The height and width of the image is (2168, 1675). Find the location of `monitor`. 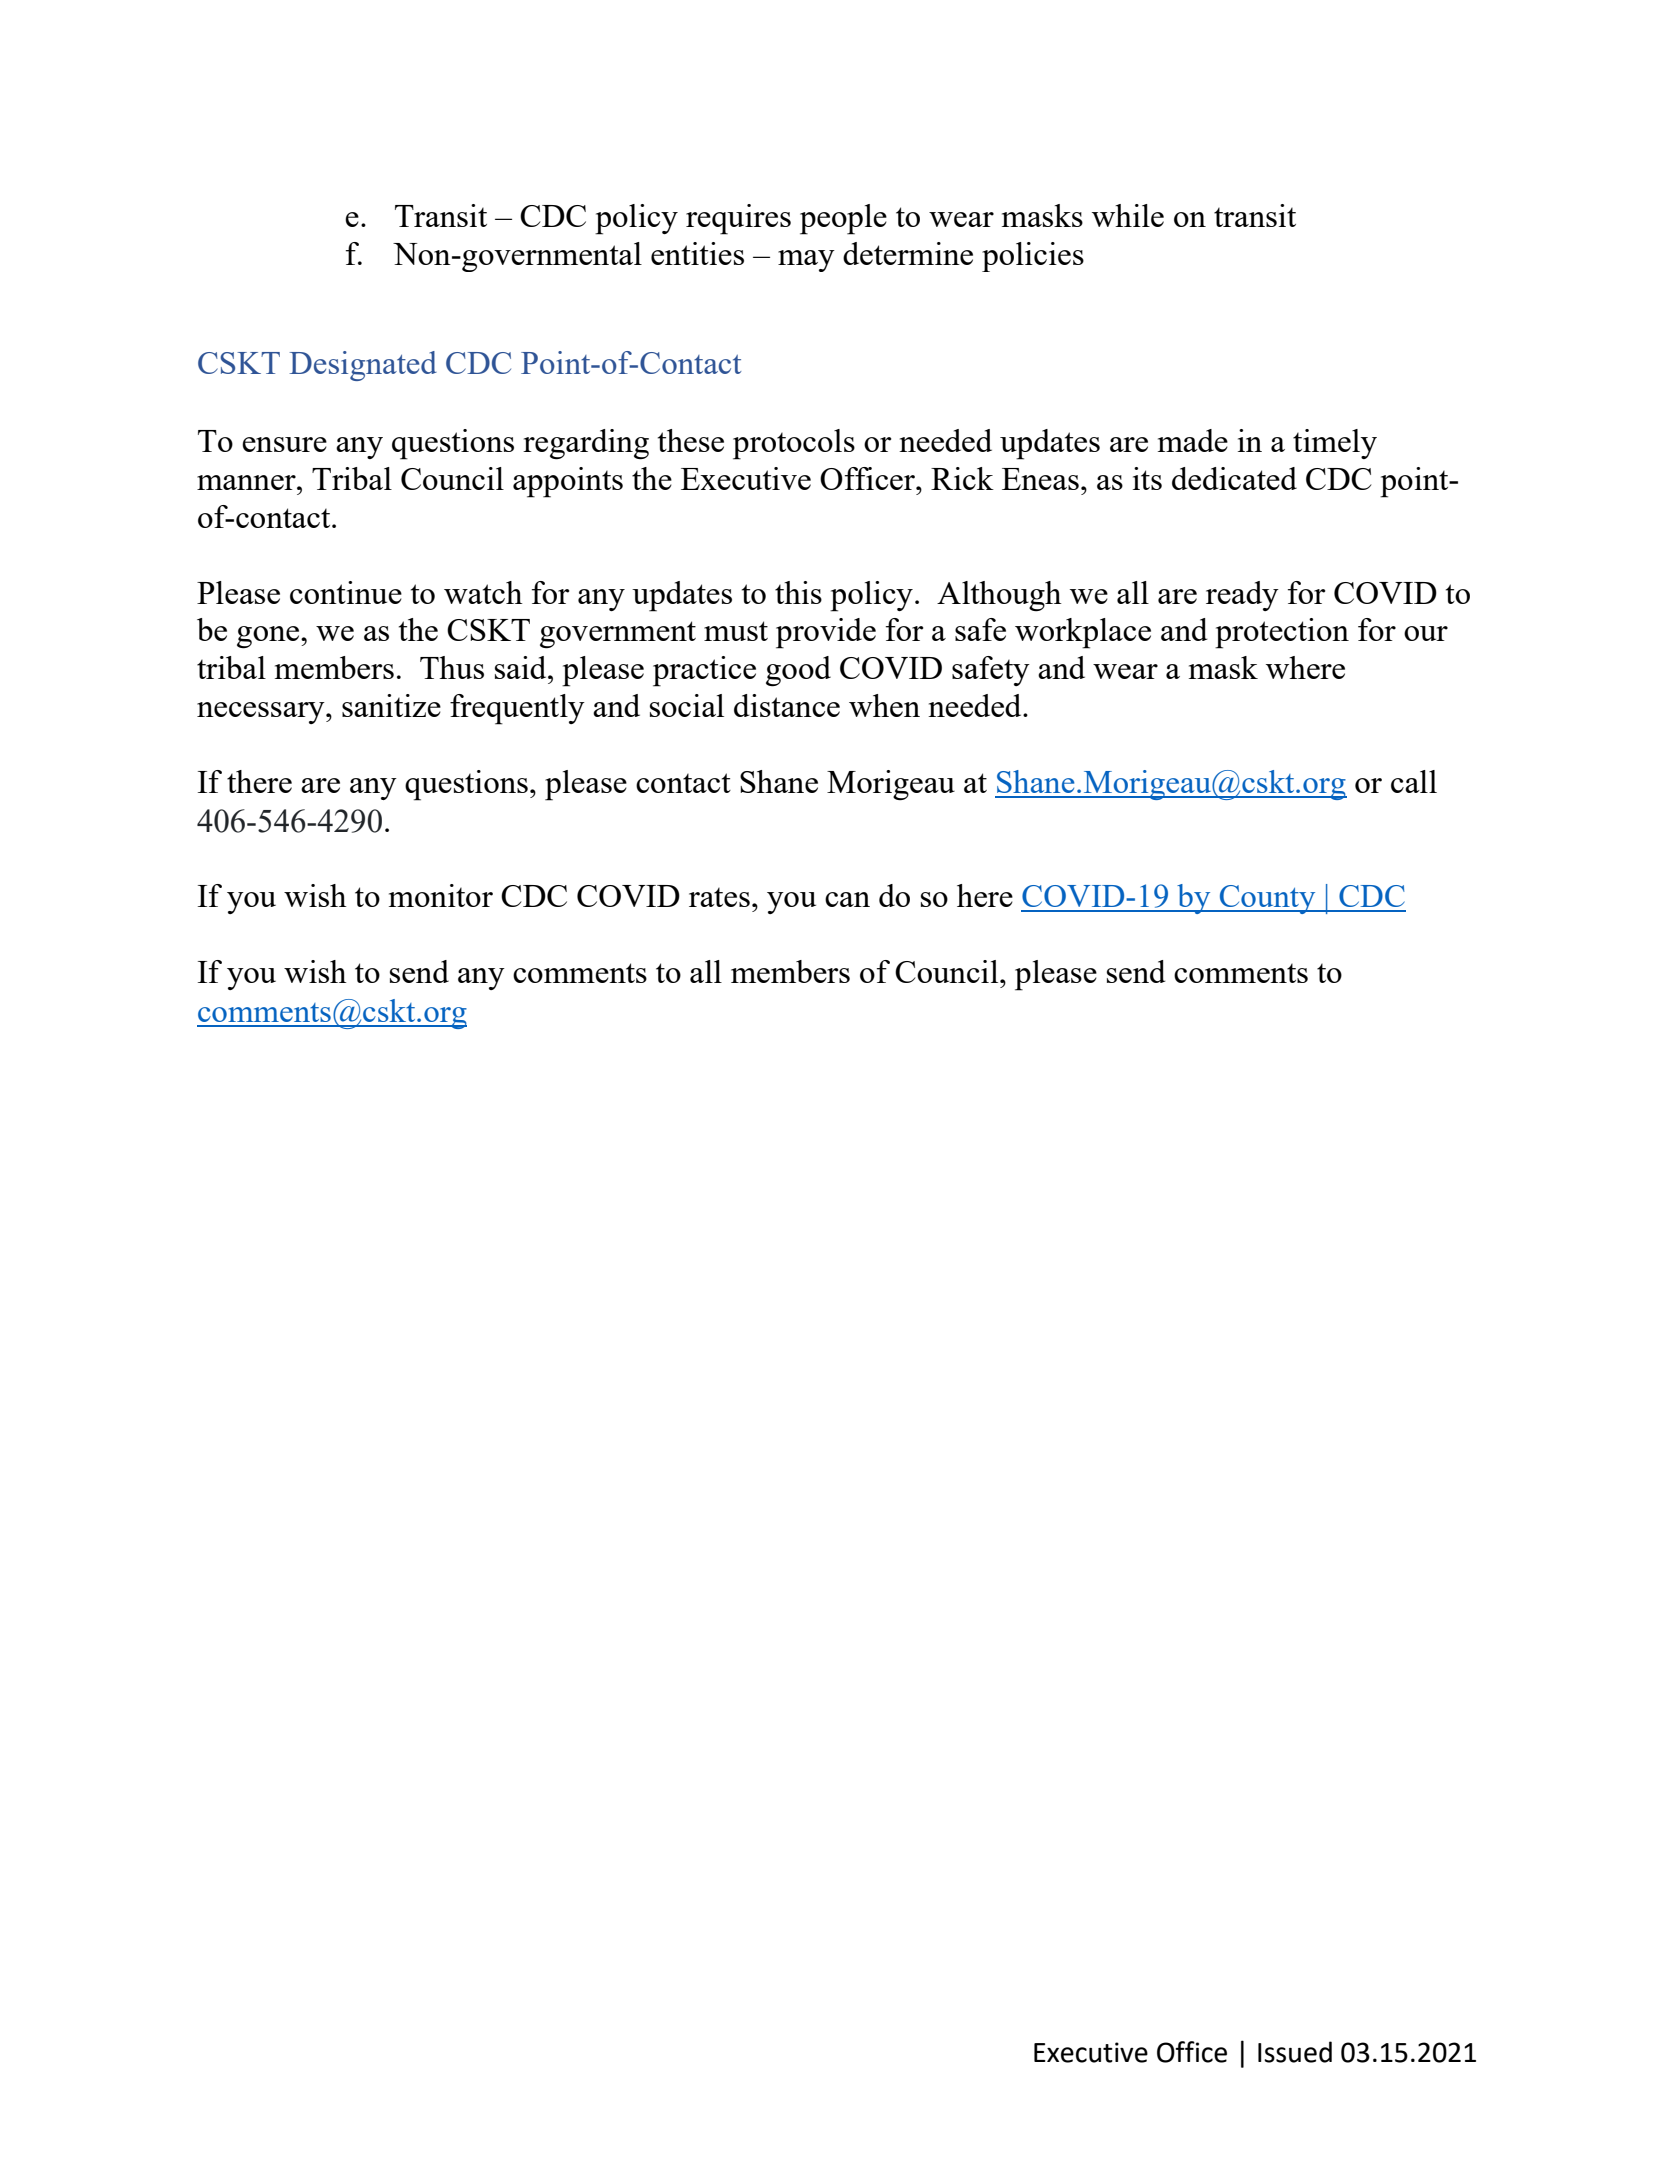

monitor is located at coordinates (441, 895).
